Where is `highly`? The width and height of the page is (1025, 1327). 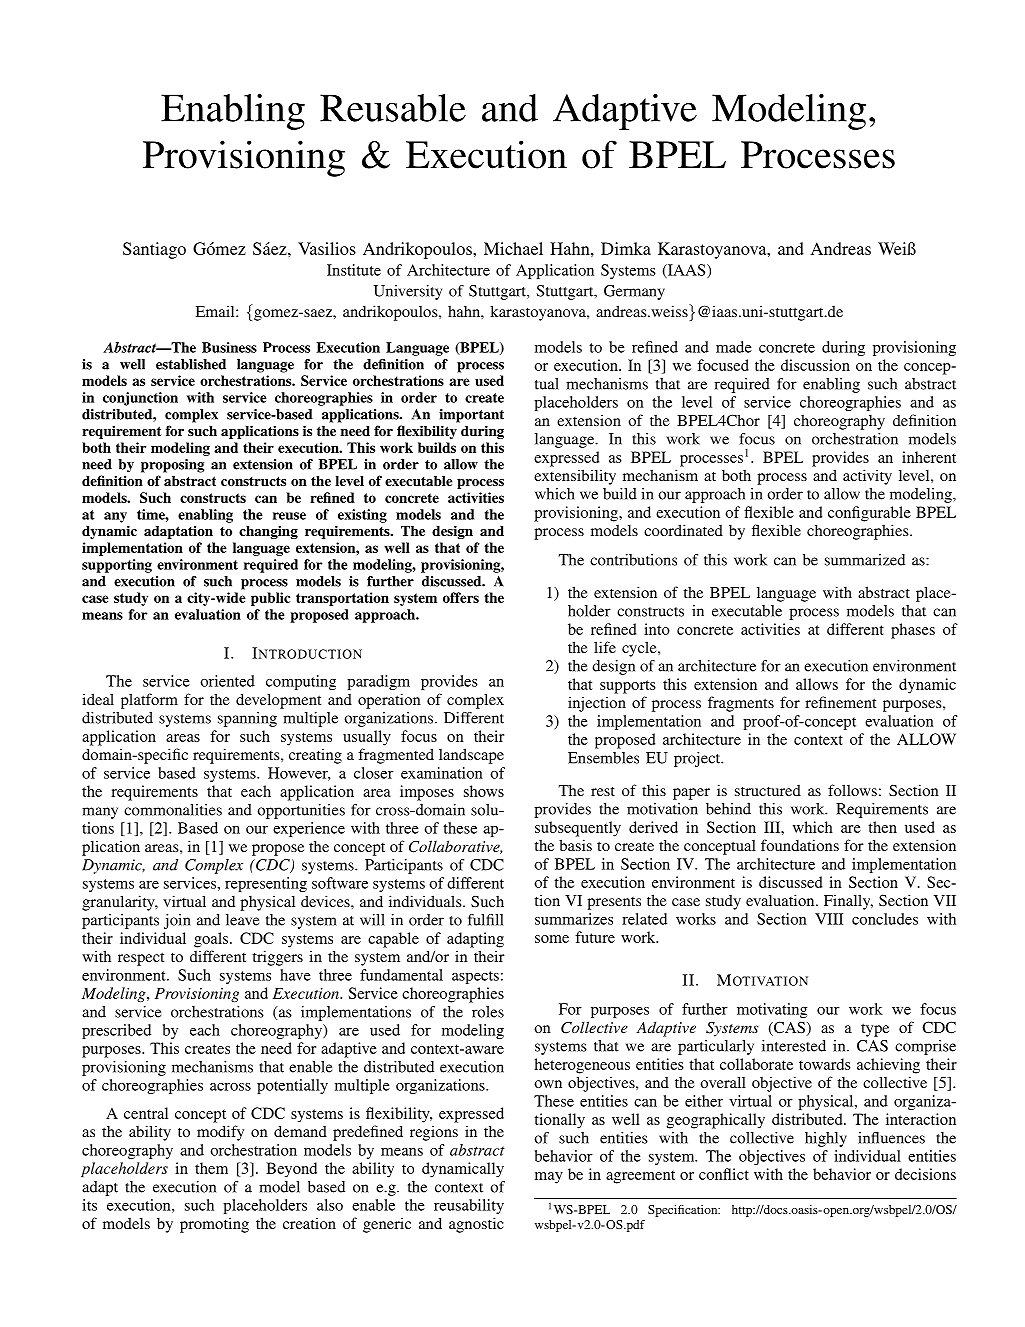
highly is located at coordinates (826, 1139).
